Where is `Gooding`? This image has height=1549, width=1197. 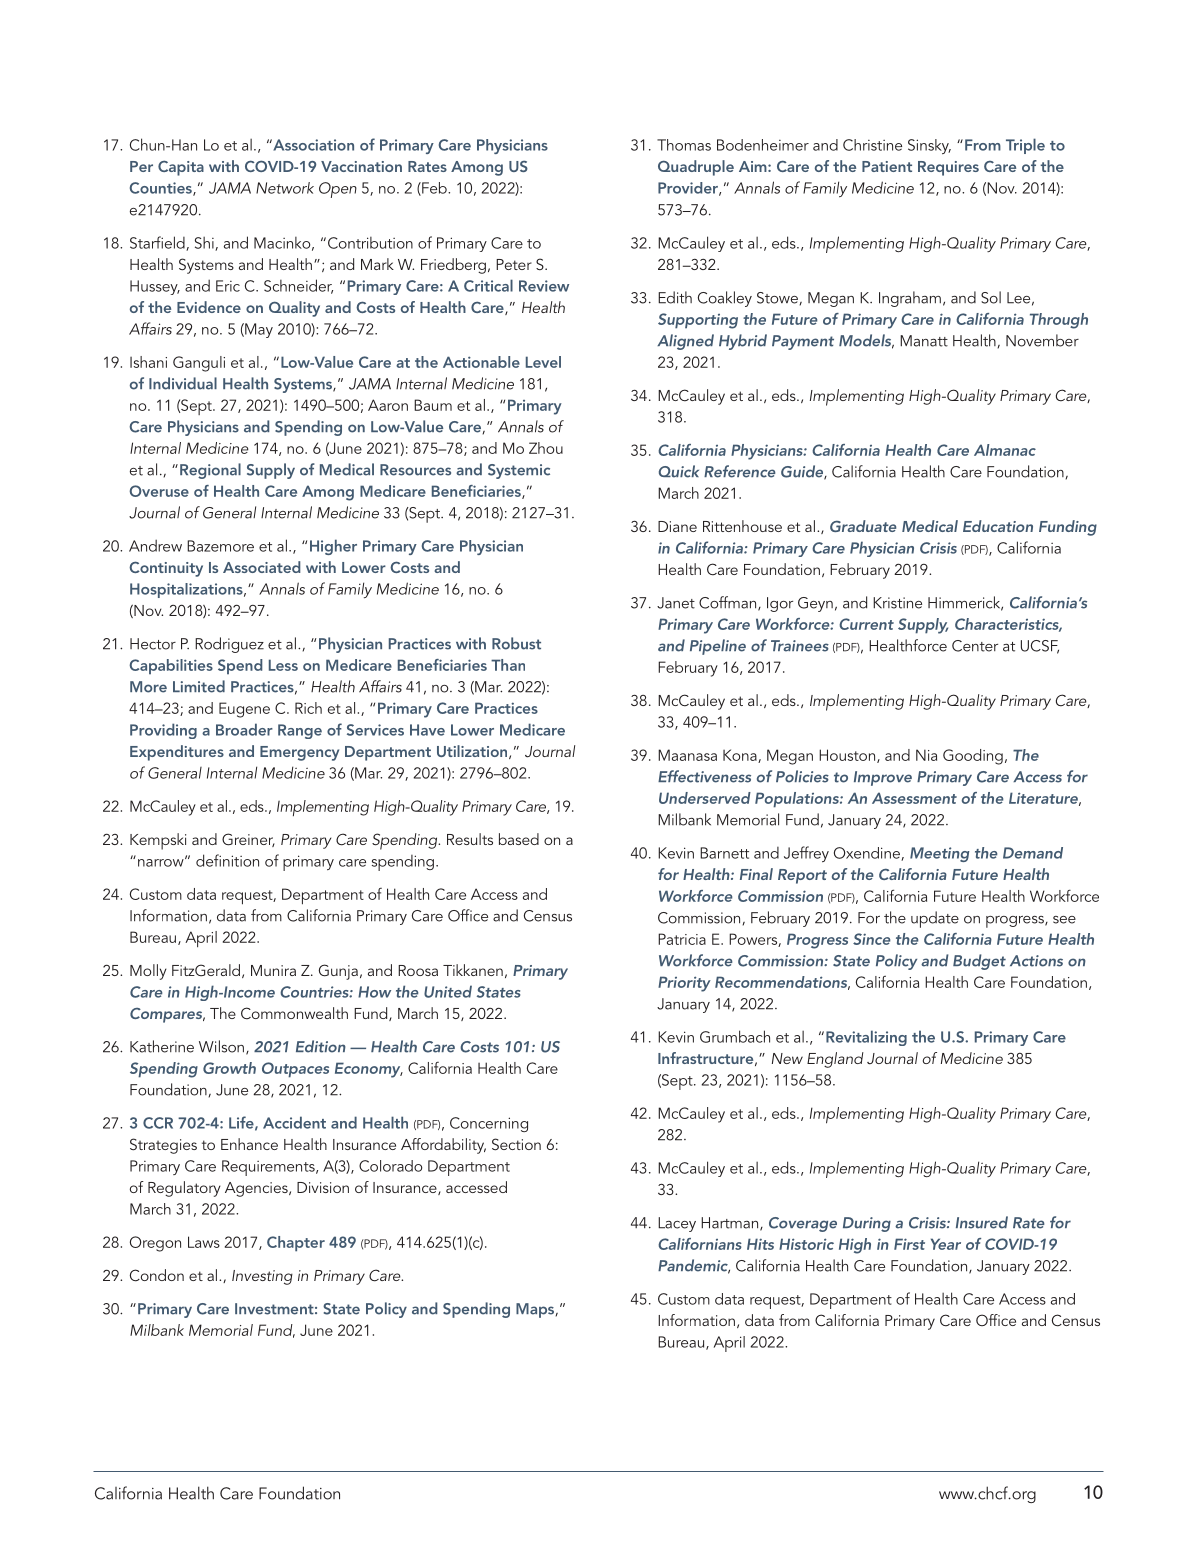
Gooding is located at coordinates (973, 757).
